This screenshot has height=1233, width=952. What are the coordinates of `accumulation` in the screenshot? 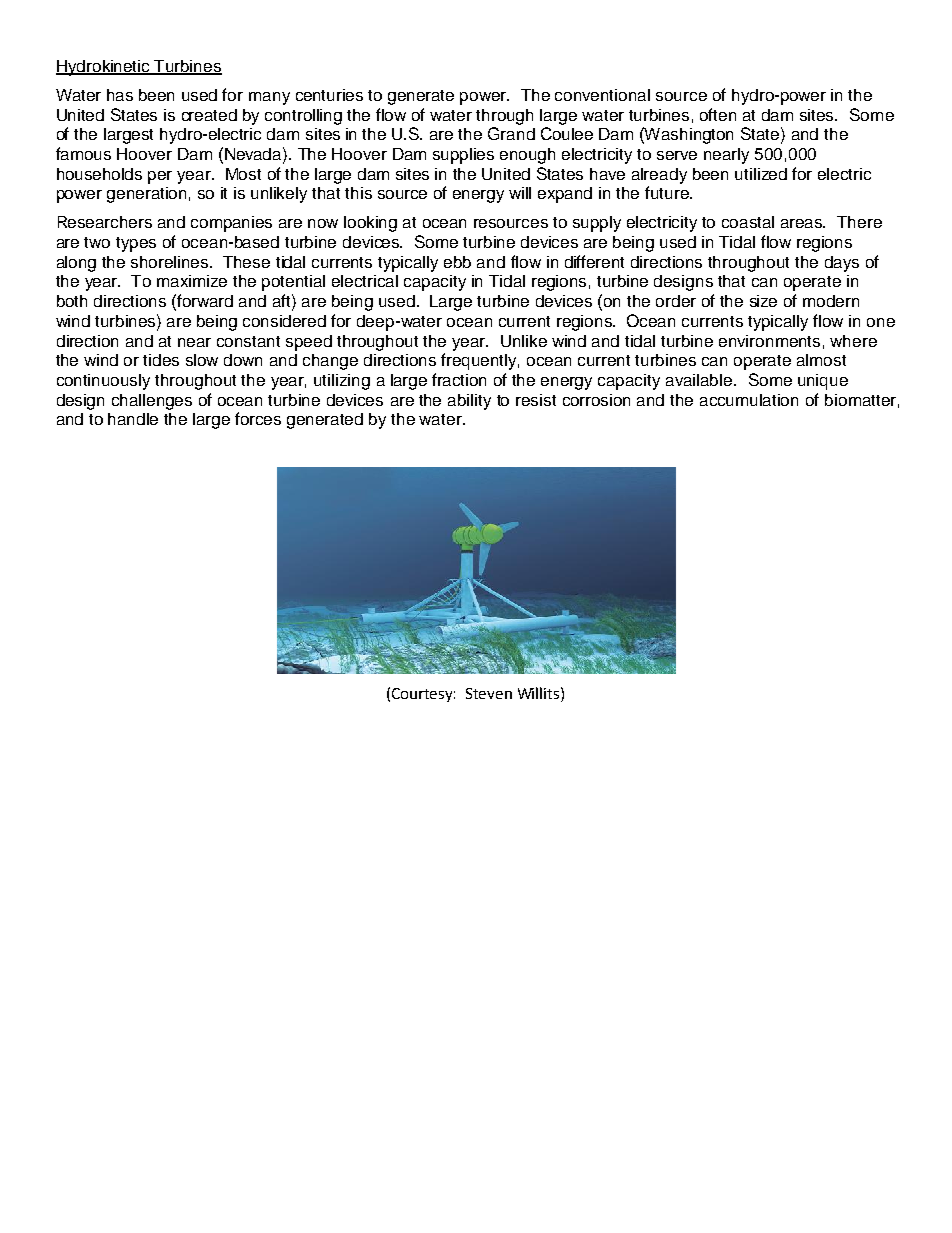 It's located at (749, 400).
